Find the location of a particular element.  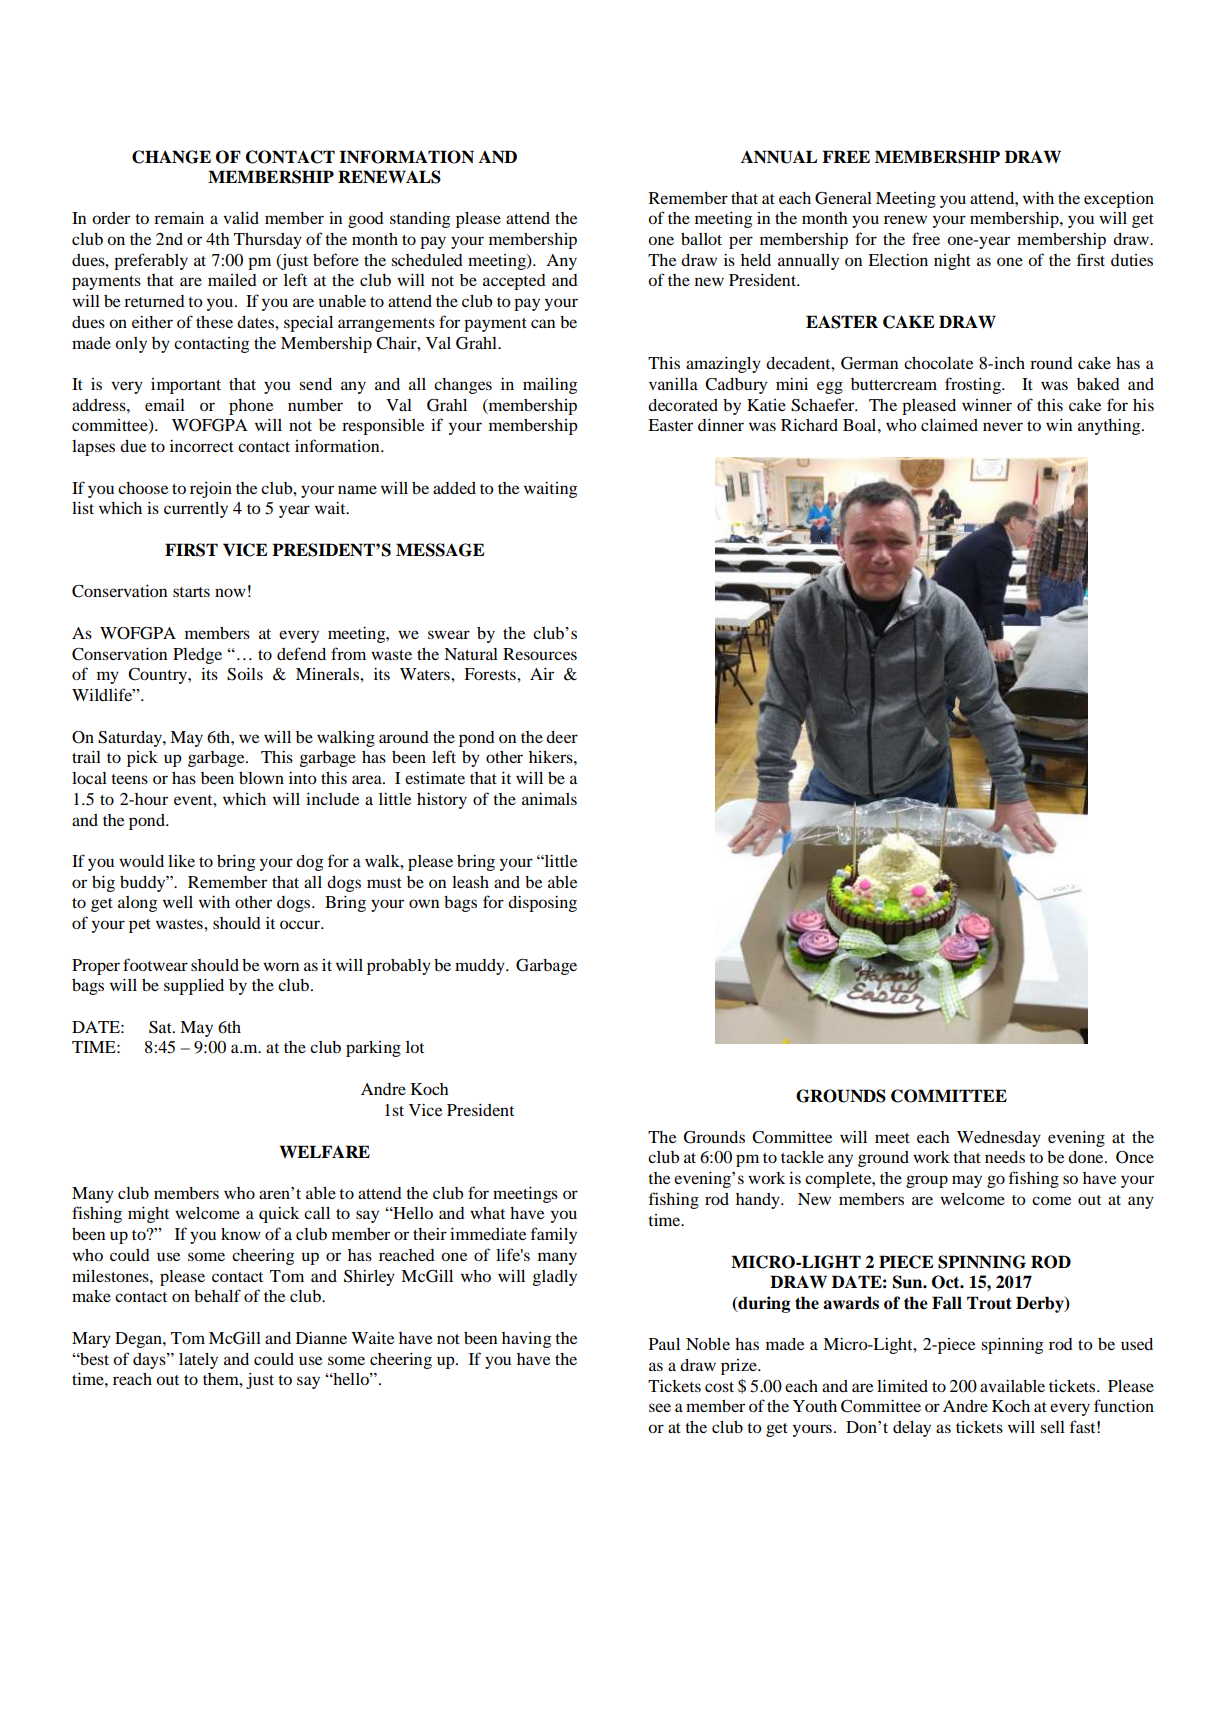

see is located at coordinates (660, 1407).
